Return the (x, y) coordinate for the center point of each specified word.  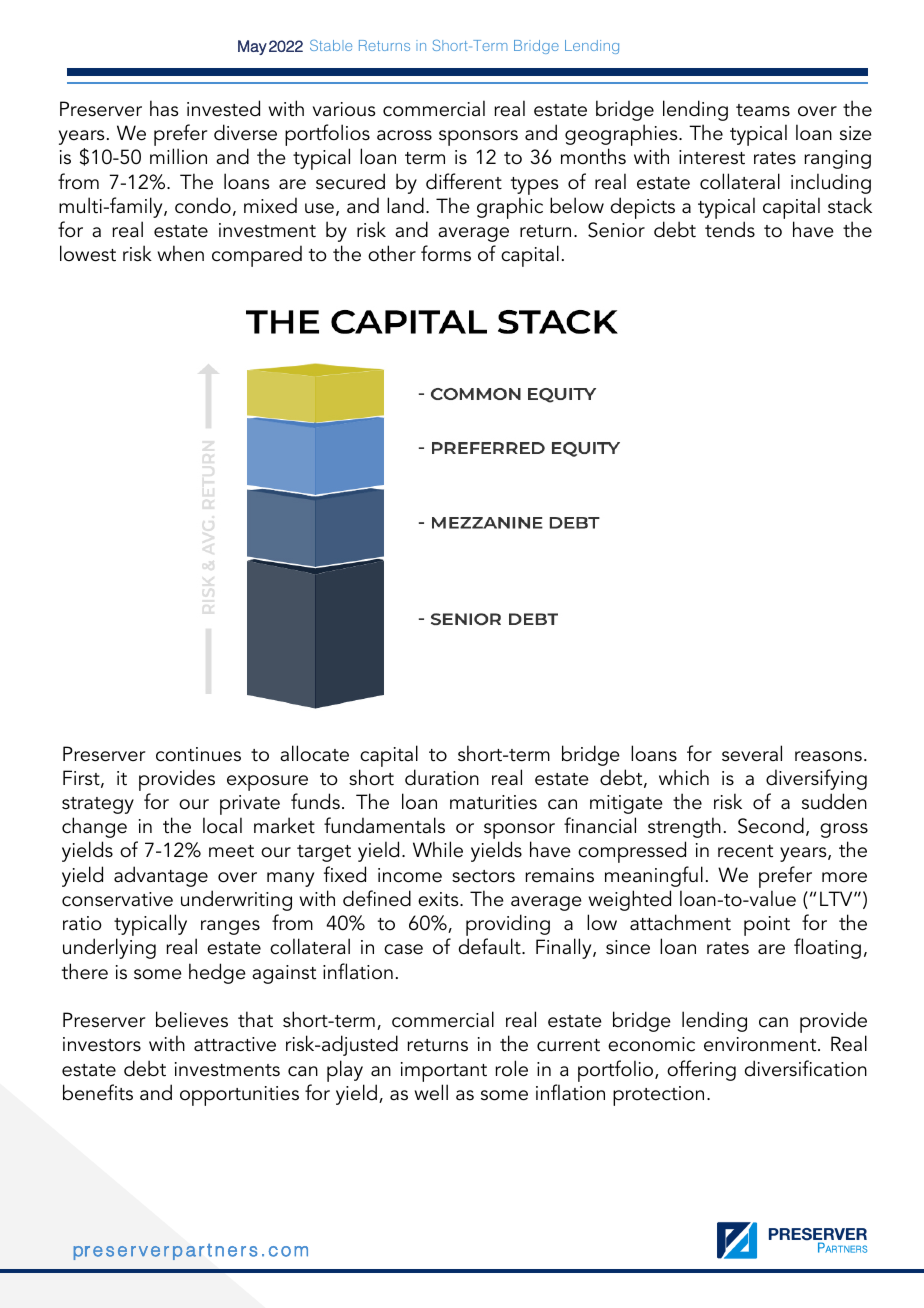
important (444, 1072)
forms (446, 253)
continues (198, 754)
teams (763, 110)
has (164, 108)
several (752, 753)
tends (730, 229)
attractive (235, 1044)
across (404, 135)
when (181, 253)
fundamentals (384, 825)
